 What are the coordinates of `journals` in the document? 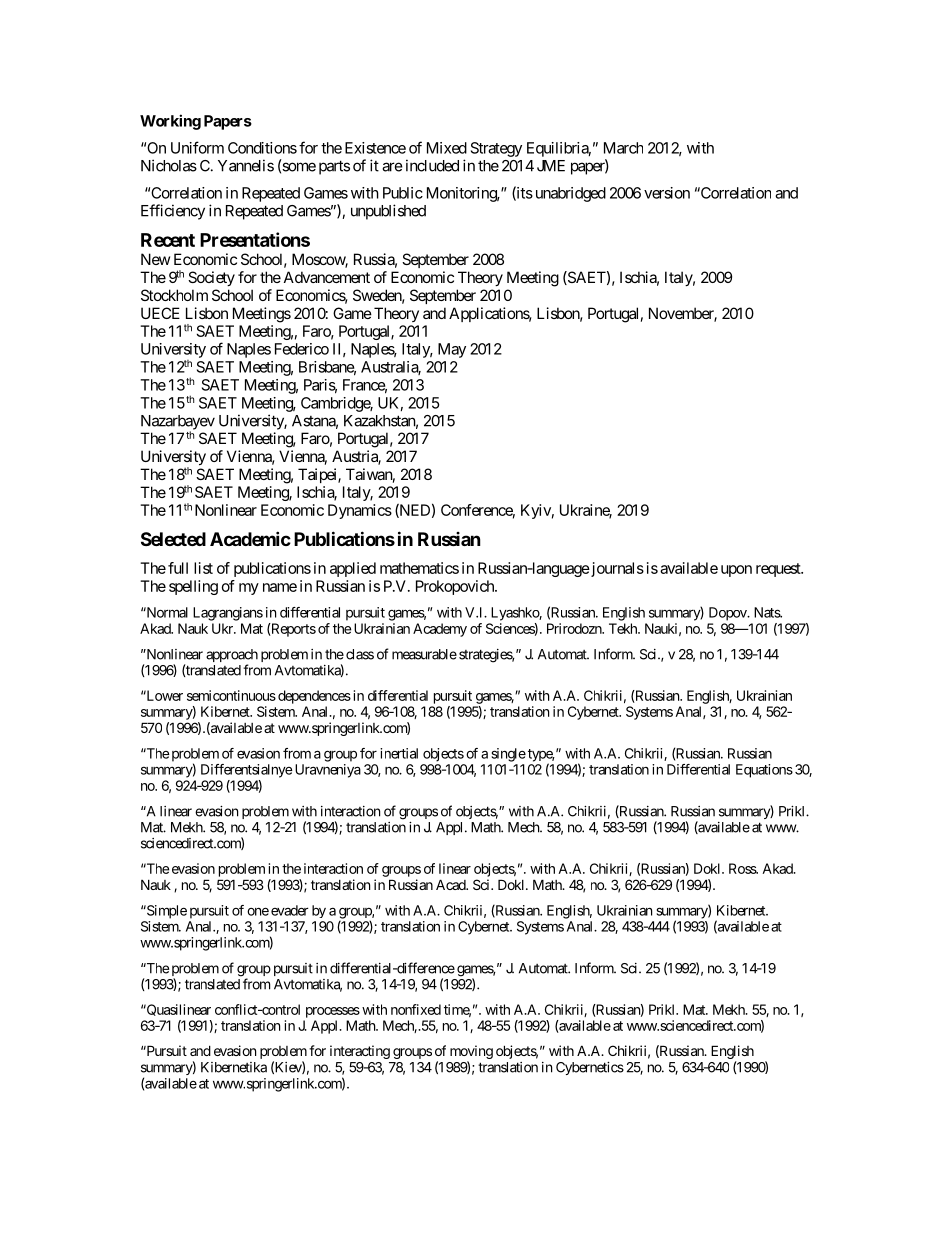 It's located at (616, 569).
